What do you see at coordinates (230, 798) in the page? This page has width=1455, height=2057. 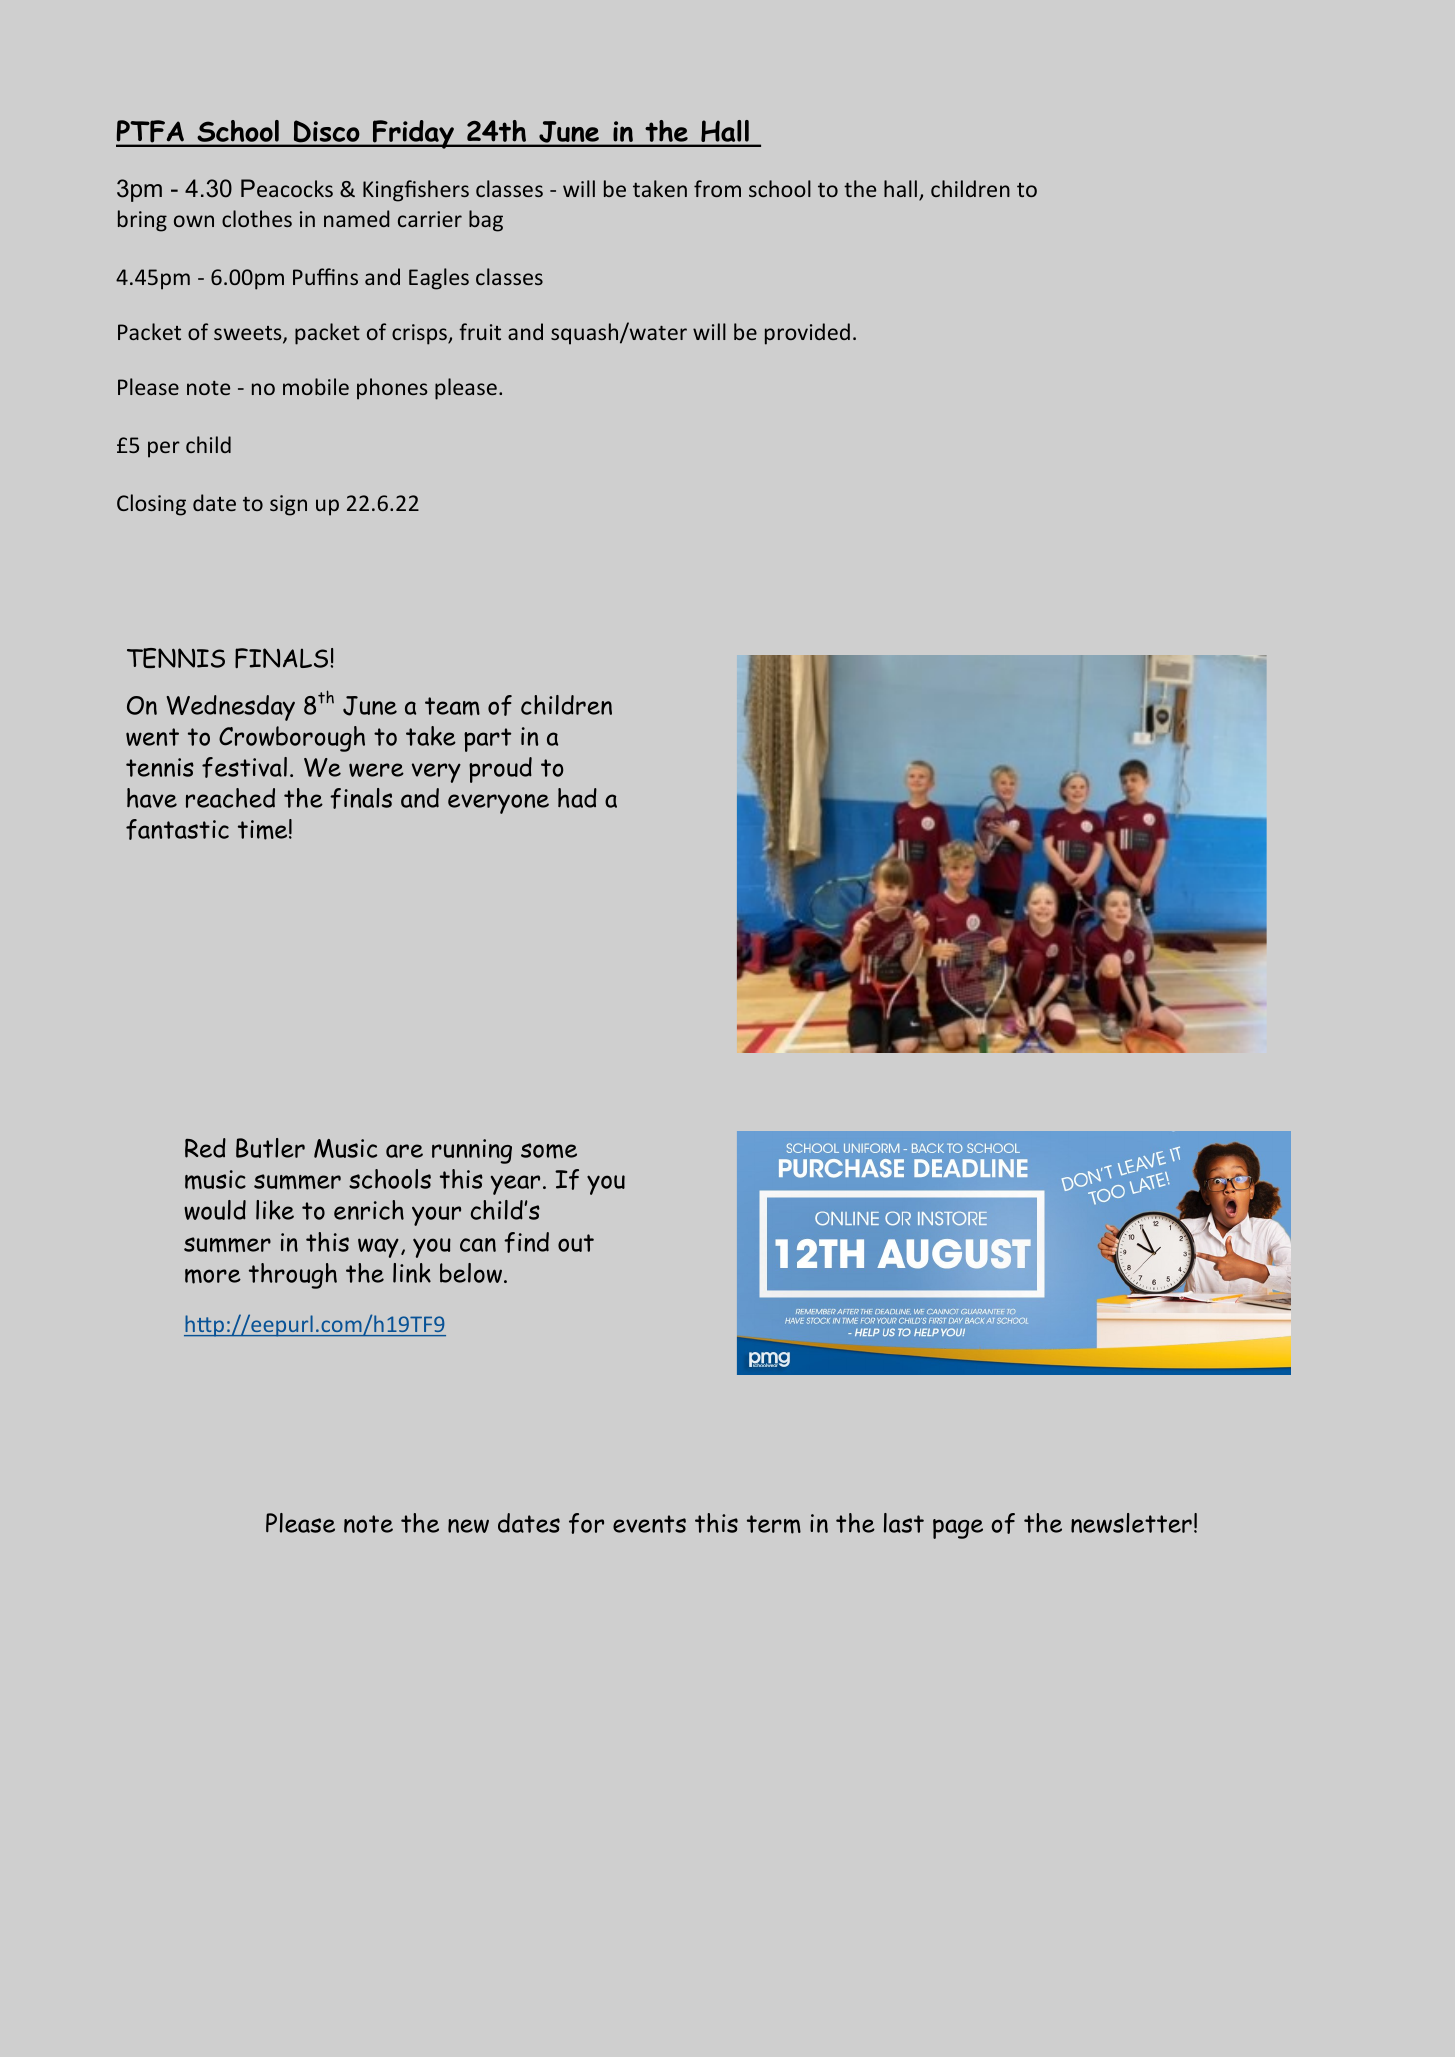 I see `reached` at bounding box center [230, 798].
